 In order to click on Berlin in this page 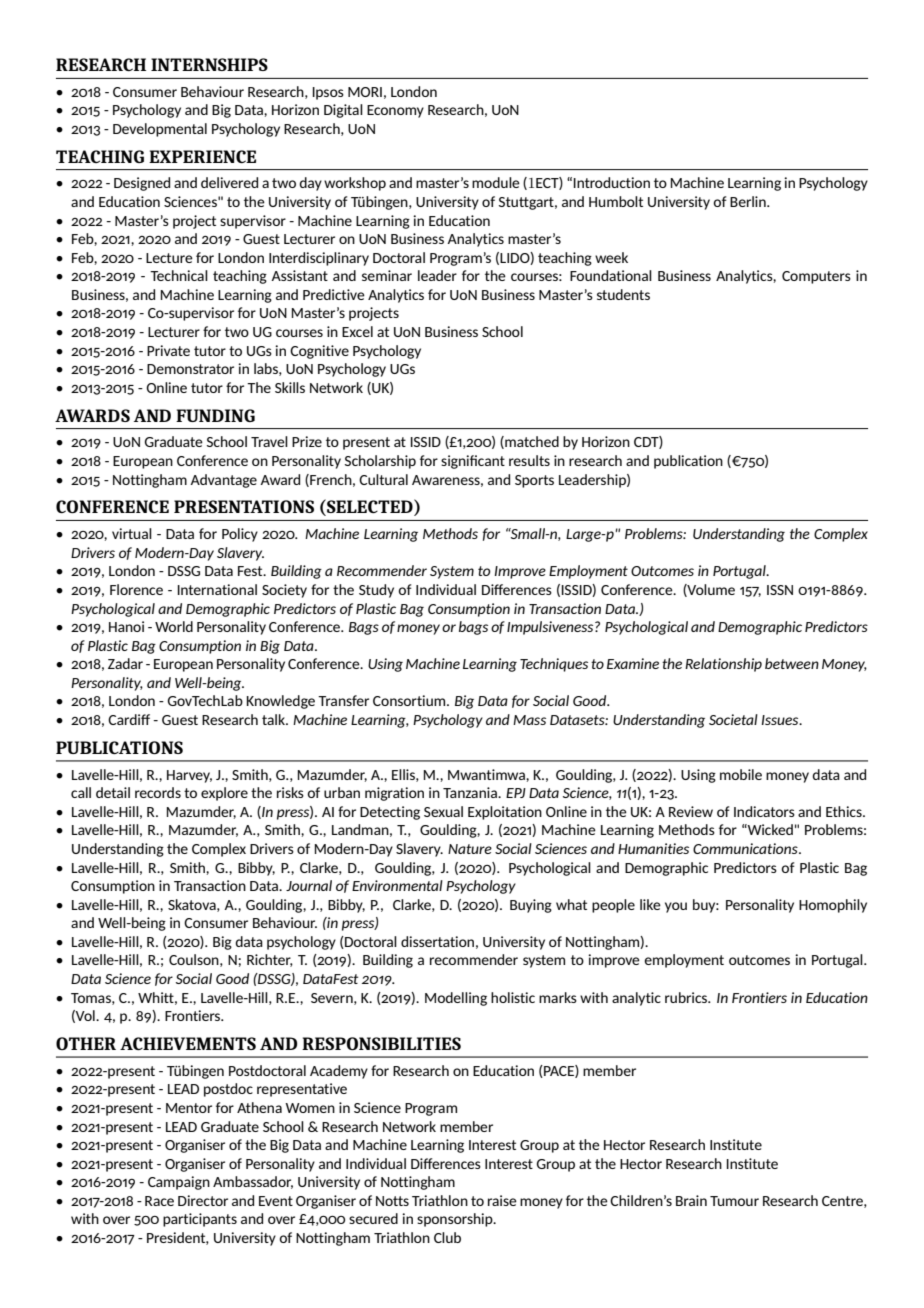, I will do `click(749, 201)`.
